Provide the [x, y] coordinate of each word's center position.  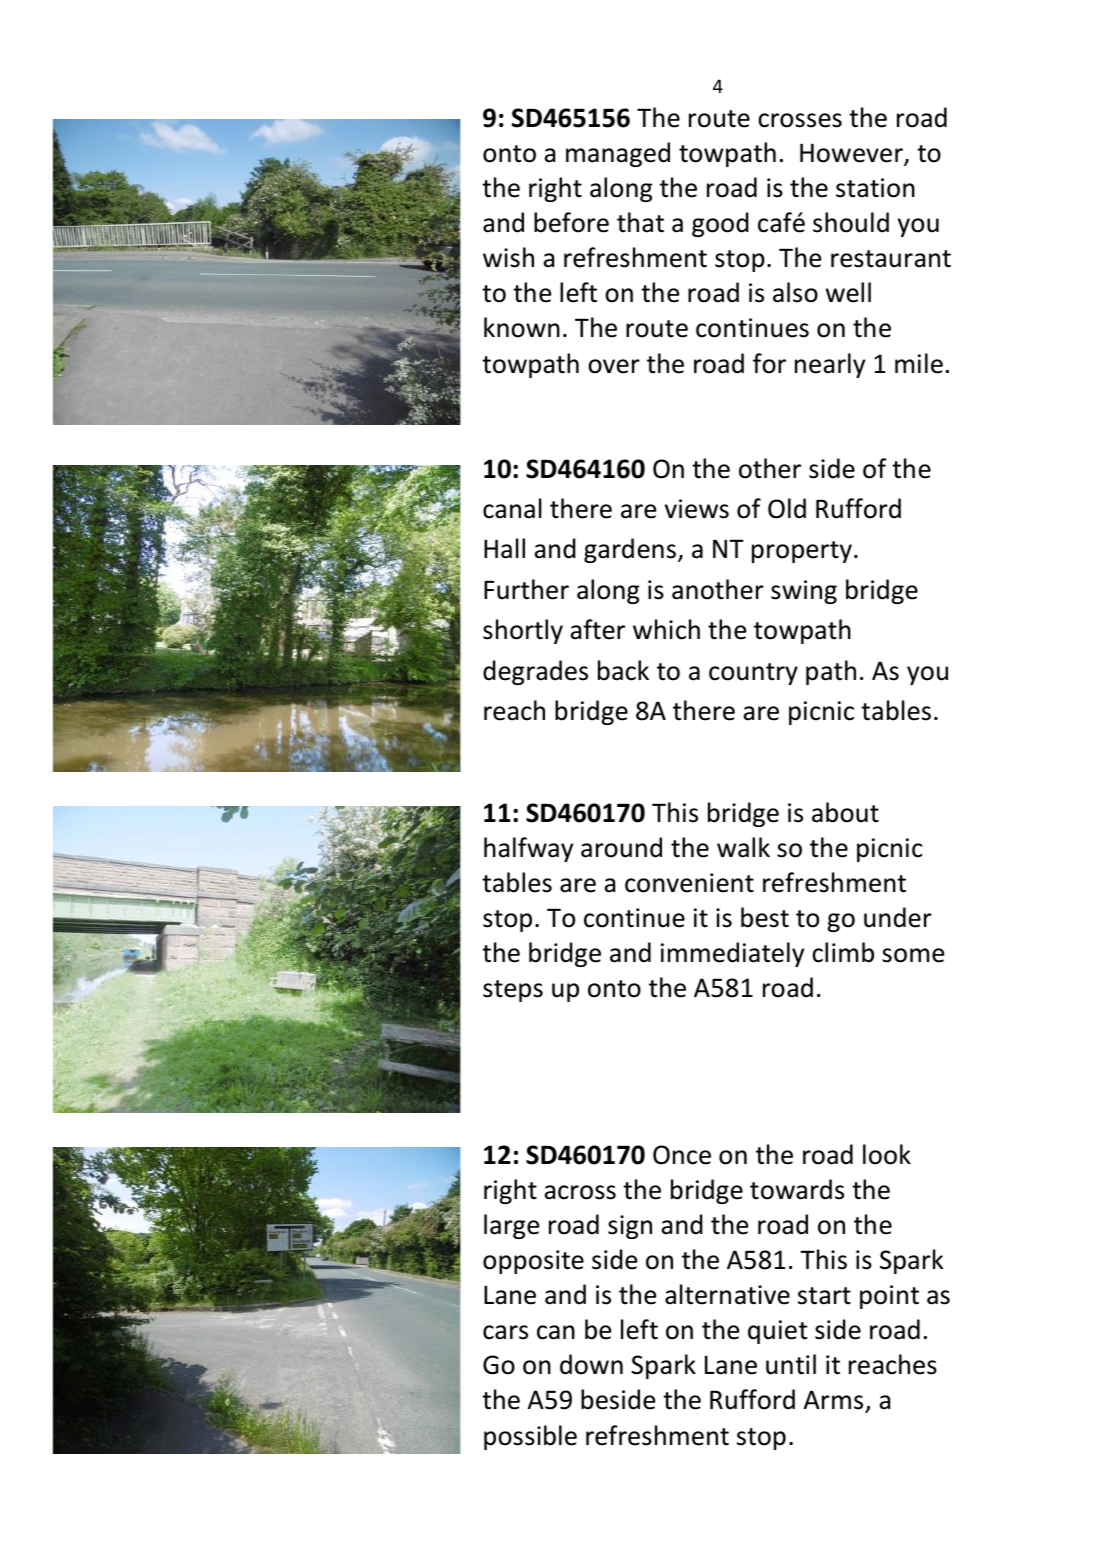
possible [530, 1437]
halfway [528, 849]
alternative [727, 1294]
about [845, 812]
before [571, 222]
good [720, 224]
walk [743, 847]
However [852, 154]
